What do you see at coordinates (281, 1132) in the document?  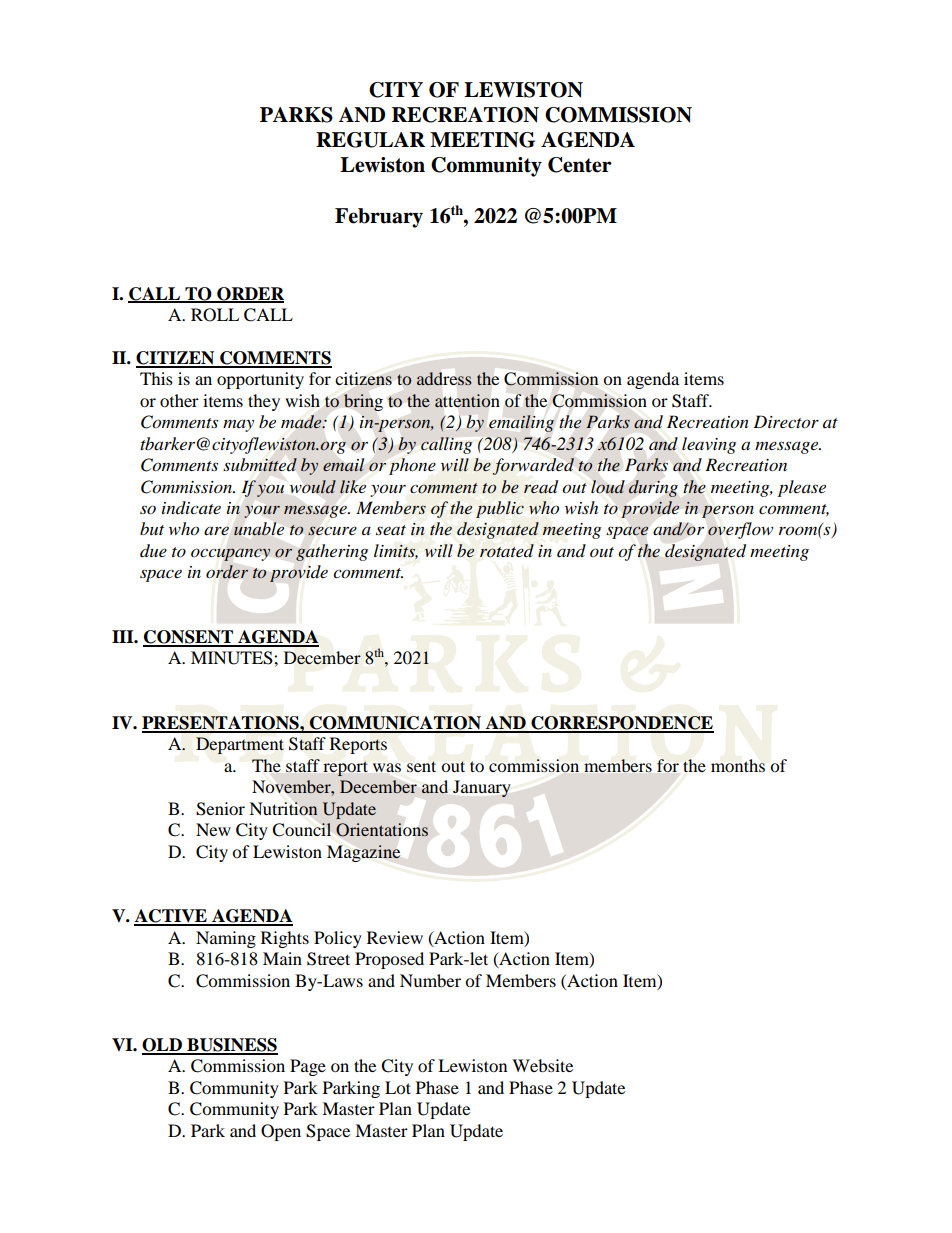 I see `Open` at bounding box center [281, 1132].
